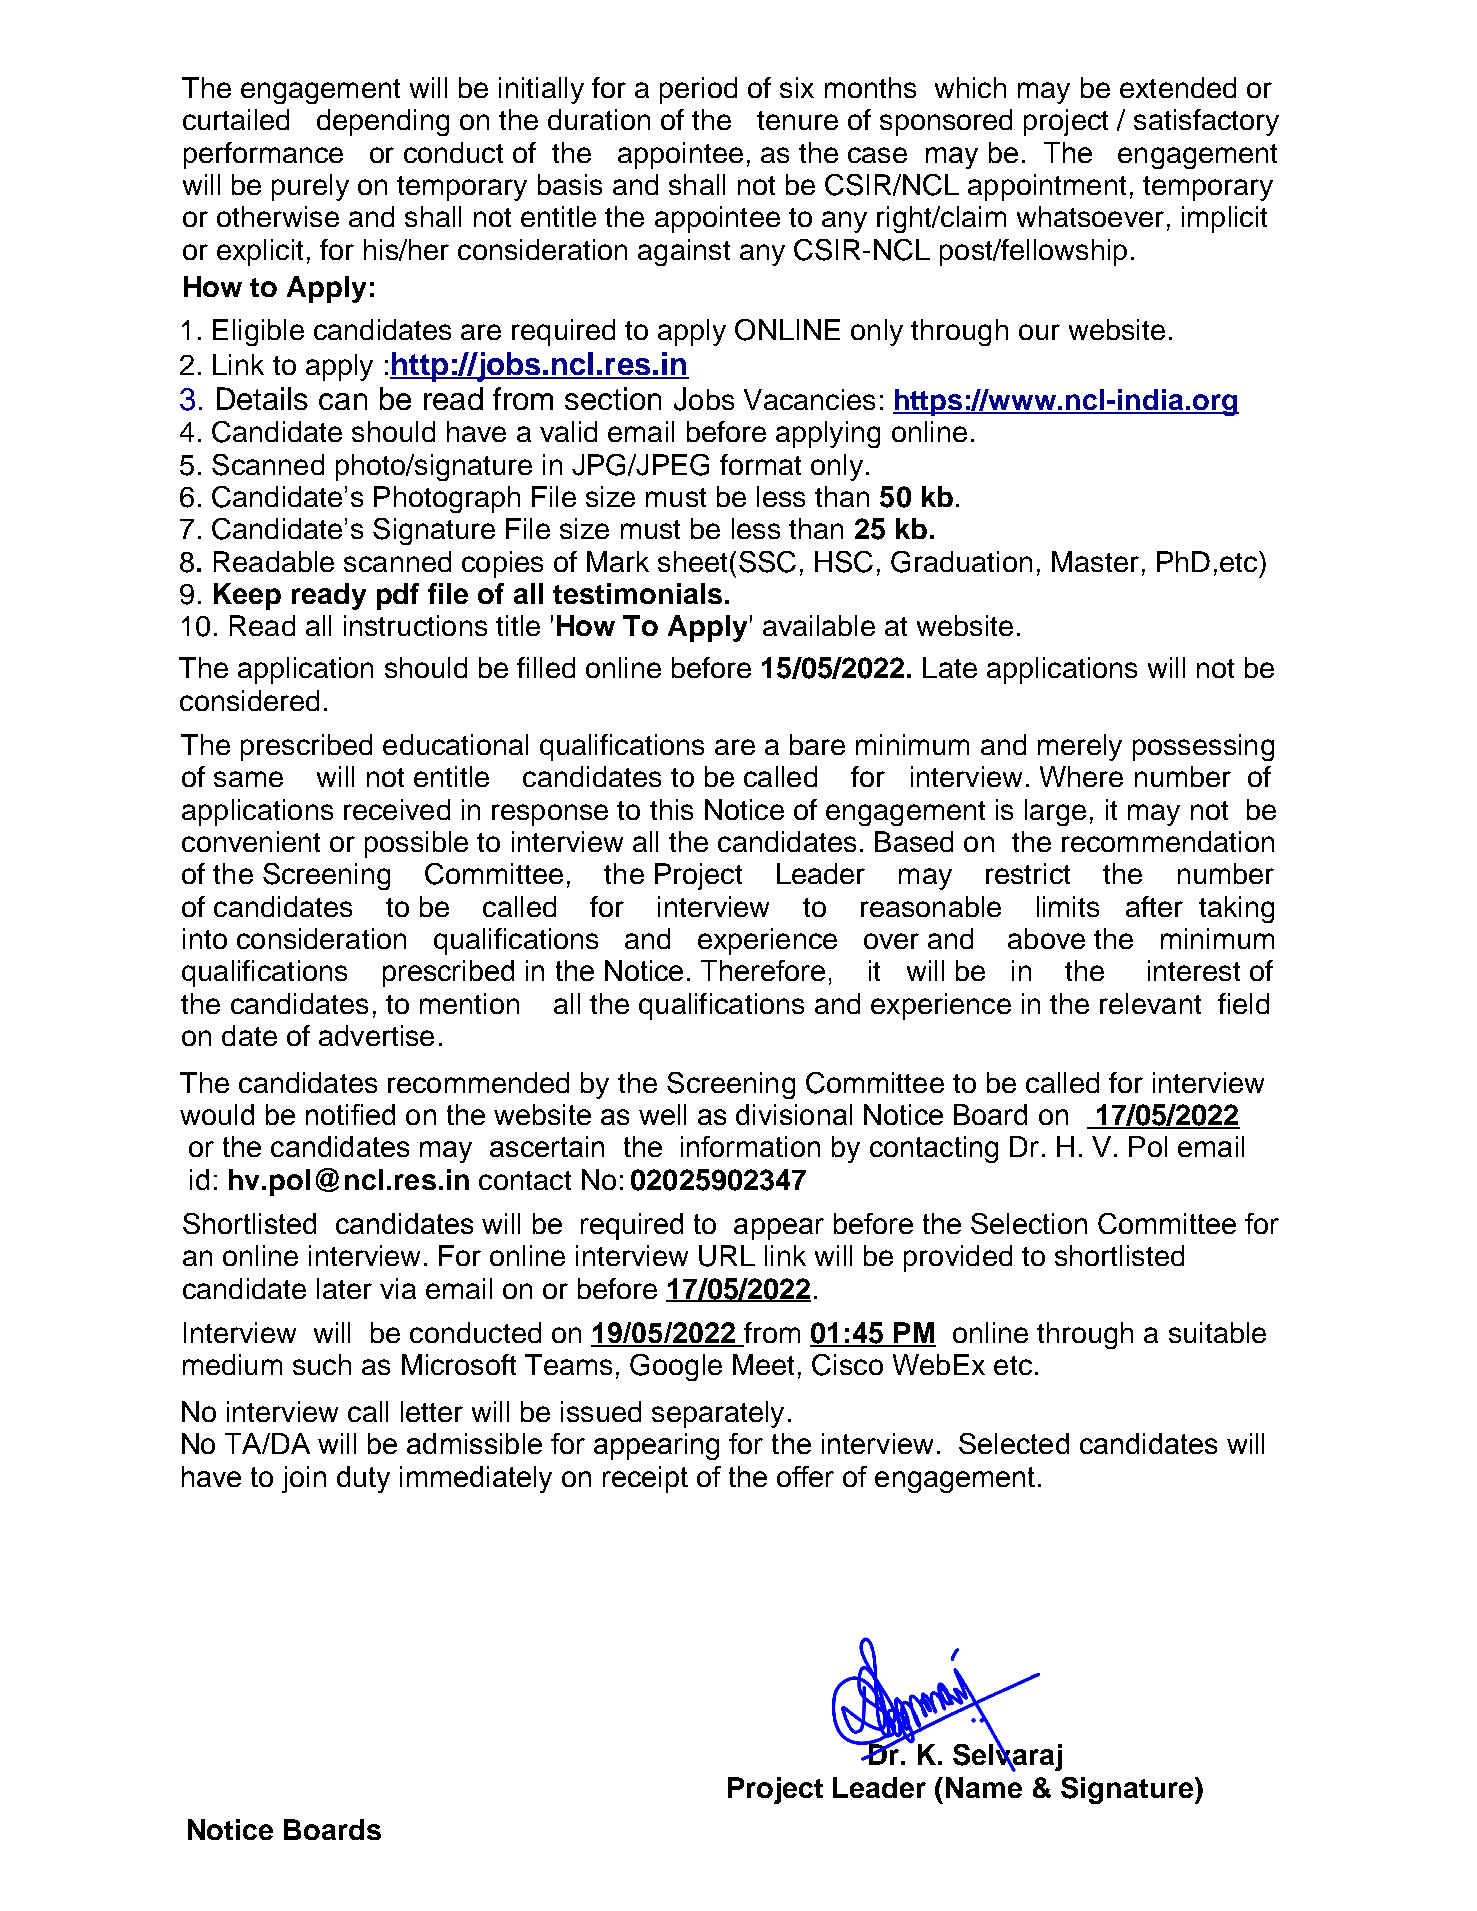 The width and height of the image is (1477, 1911). I want to click on Name, so click(984, 1787).
